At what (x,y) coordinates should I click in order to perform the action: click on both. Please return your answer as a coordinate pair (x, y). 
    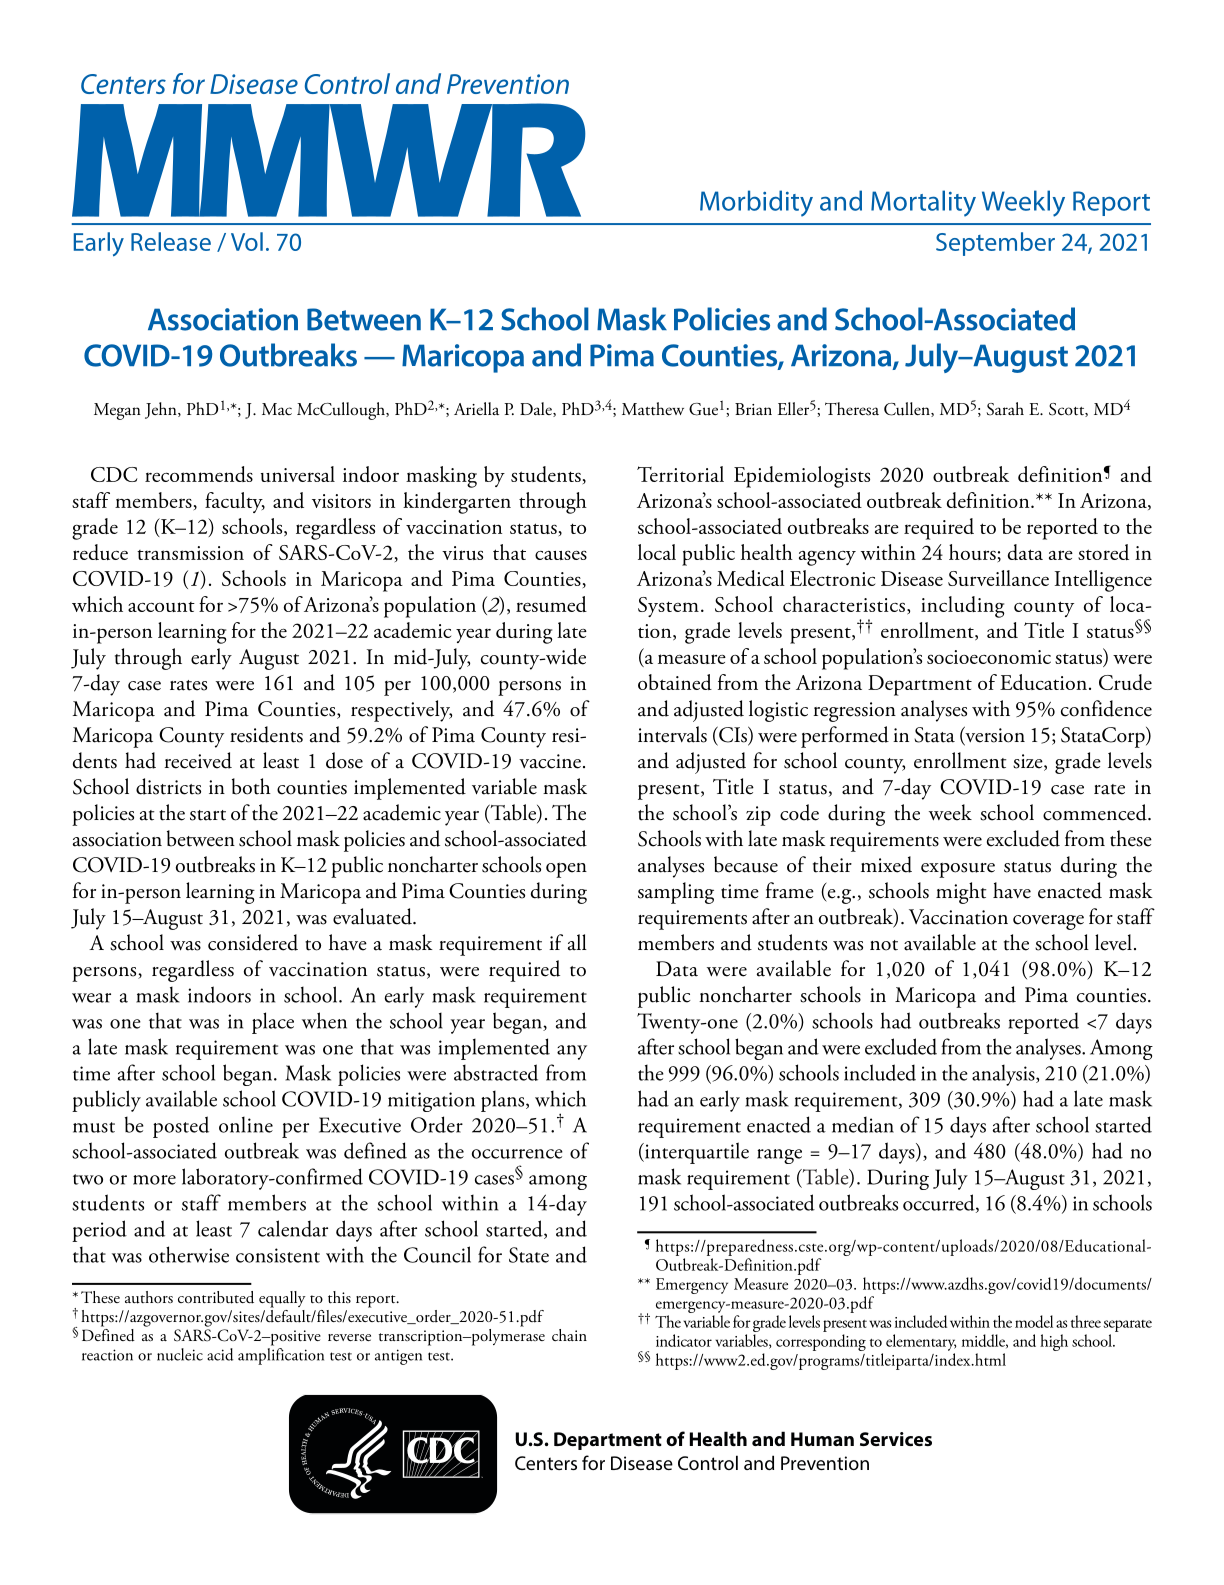
    Looking at the image, I should click on (251, 786).
